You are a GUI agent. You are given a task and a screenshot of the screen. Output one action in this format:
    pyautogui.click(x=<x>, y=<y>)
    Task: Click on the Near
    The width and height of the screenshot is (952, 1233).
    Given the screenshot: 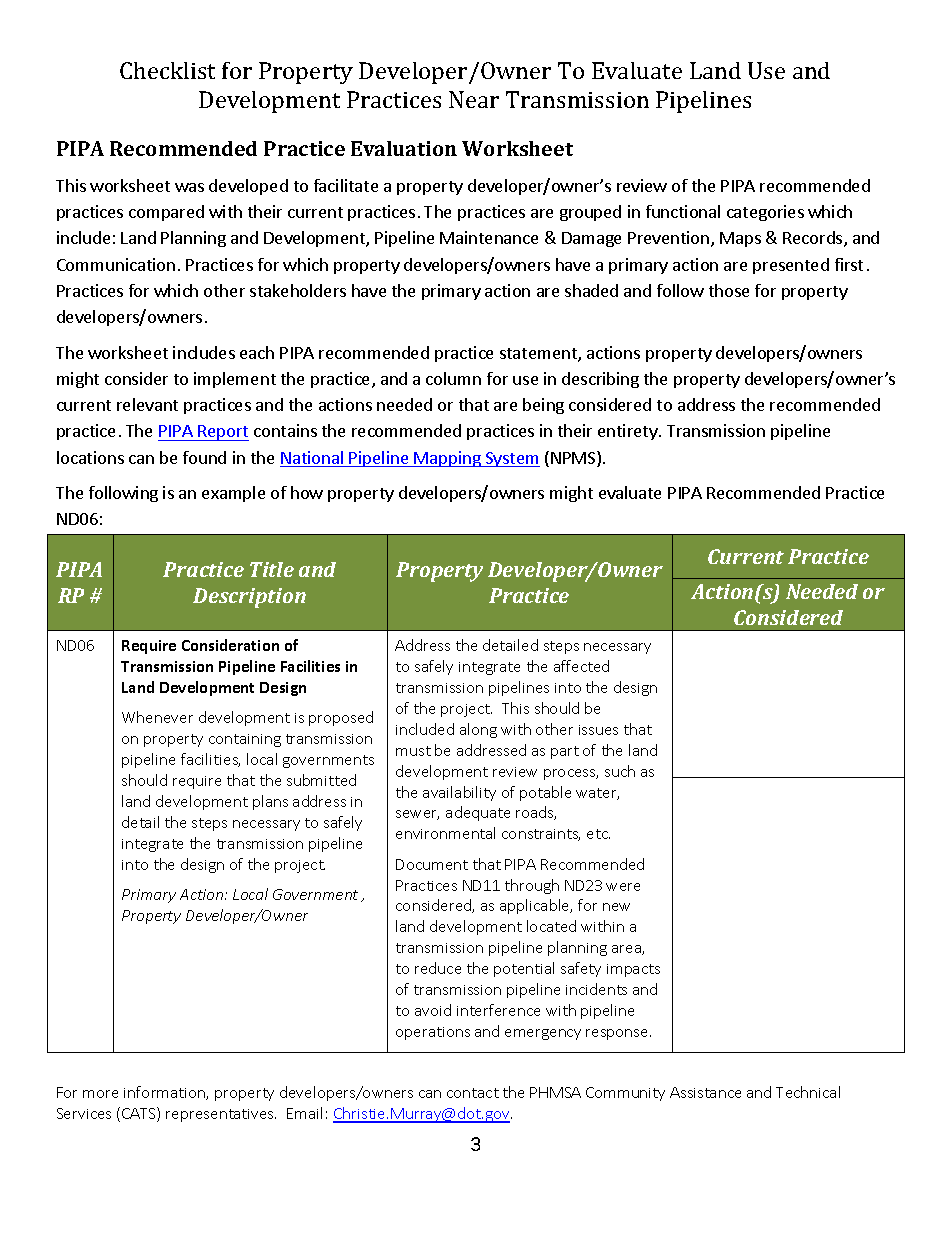 What is the action you would take?
    pyautogui.click(x=474, y=99)
